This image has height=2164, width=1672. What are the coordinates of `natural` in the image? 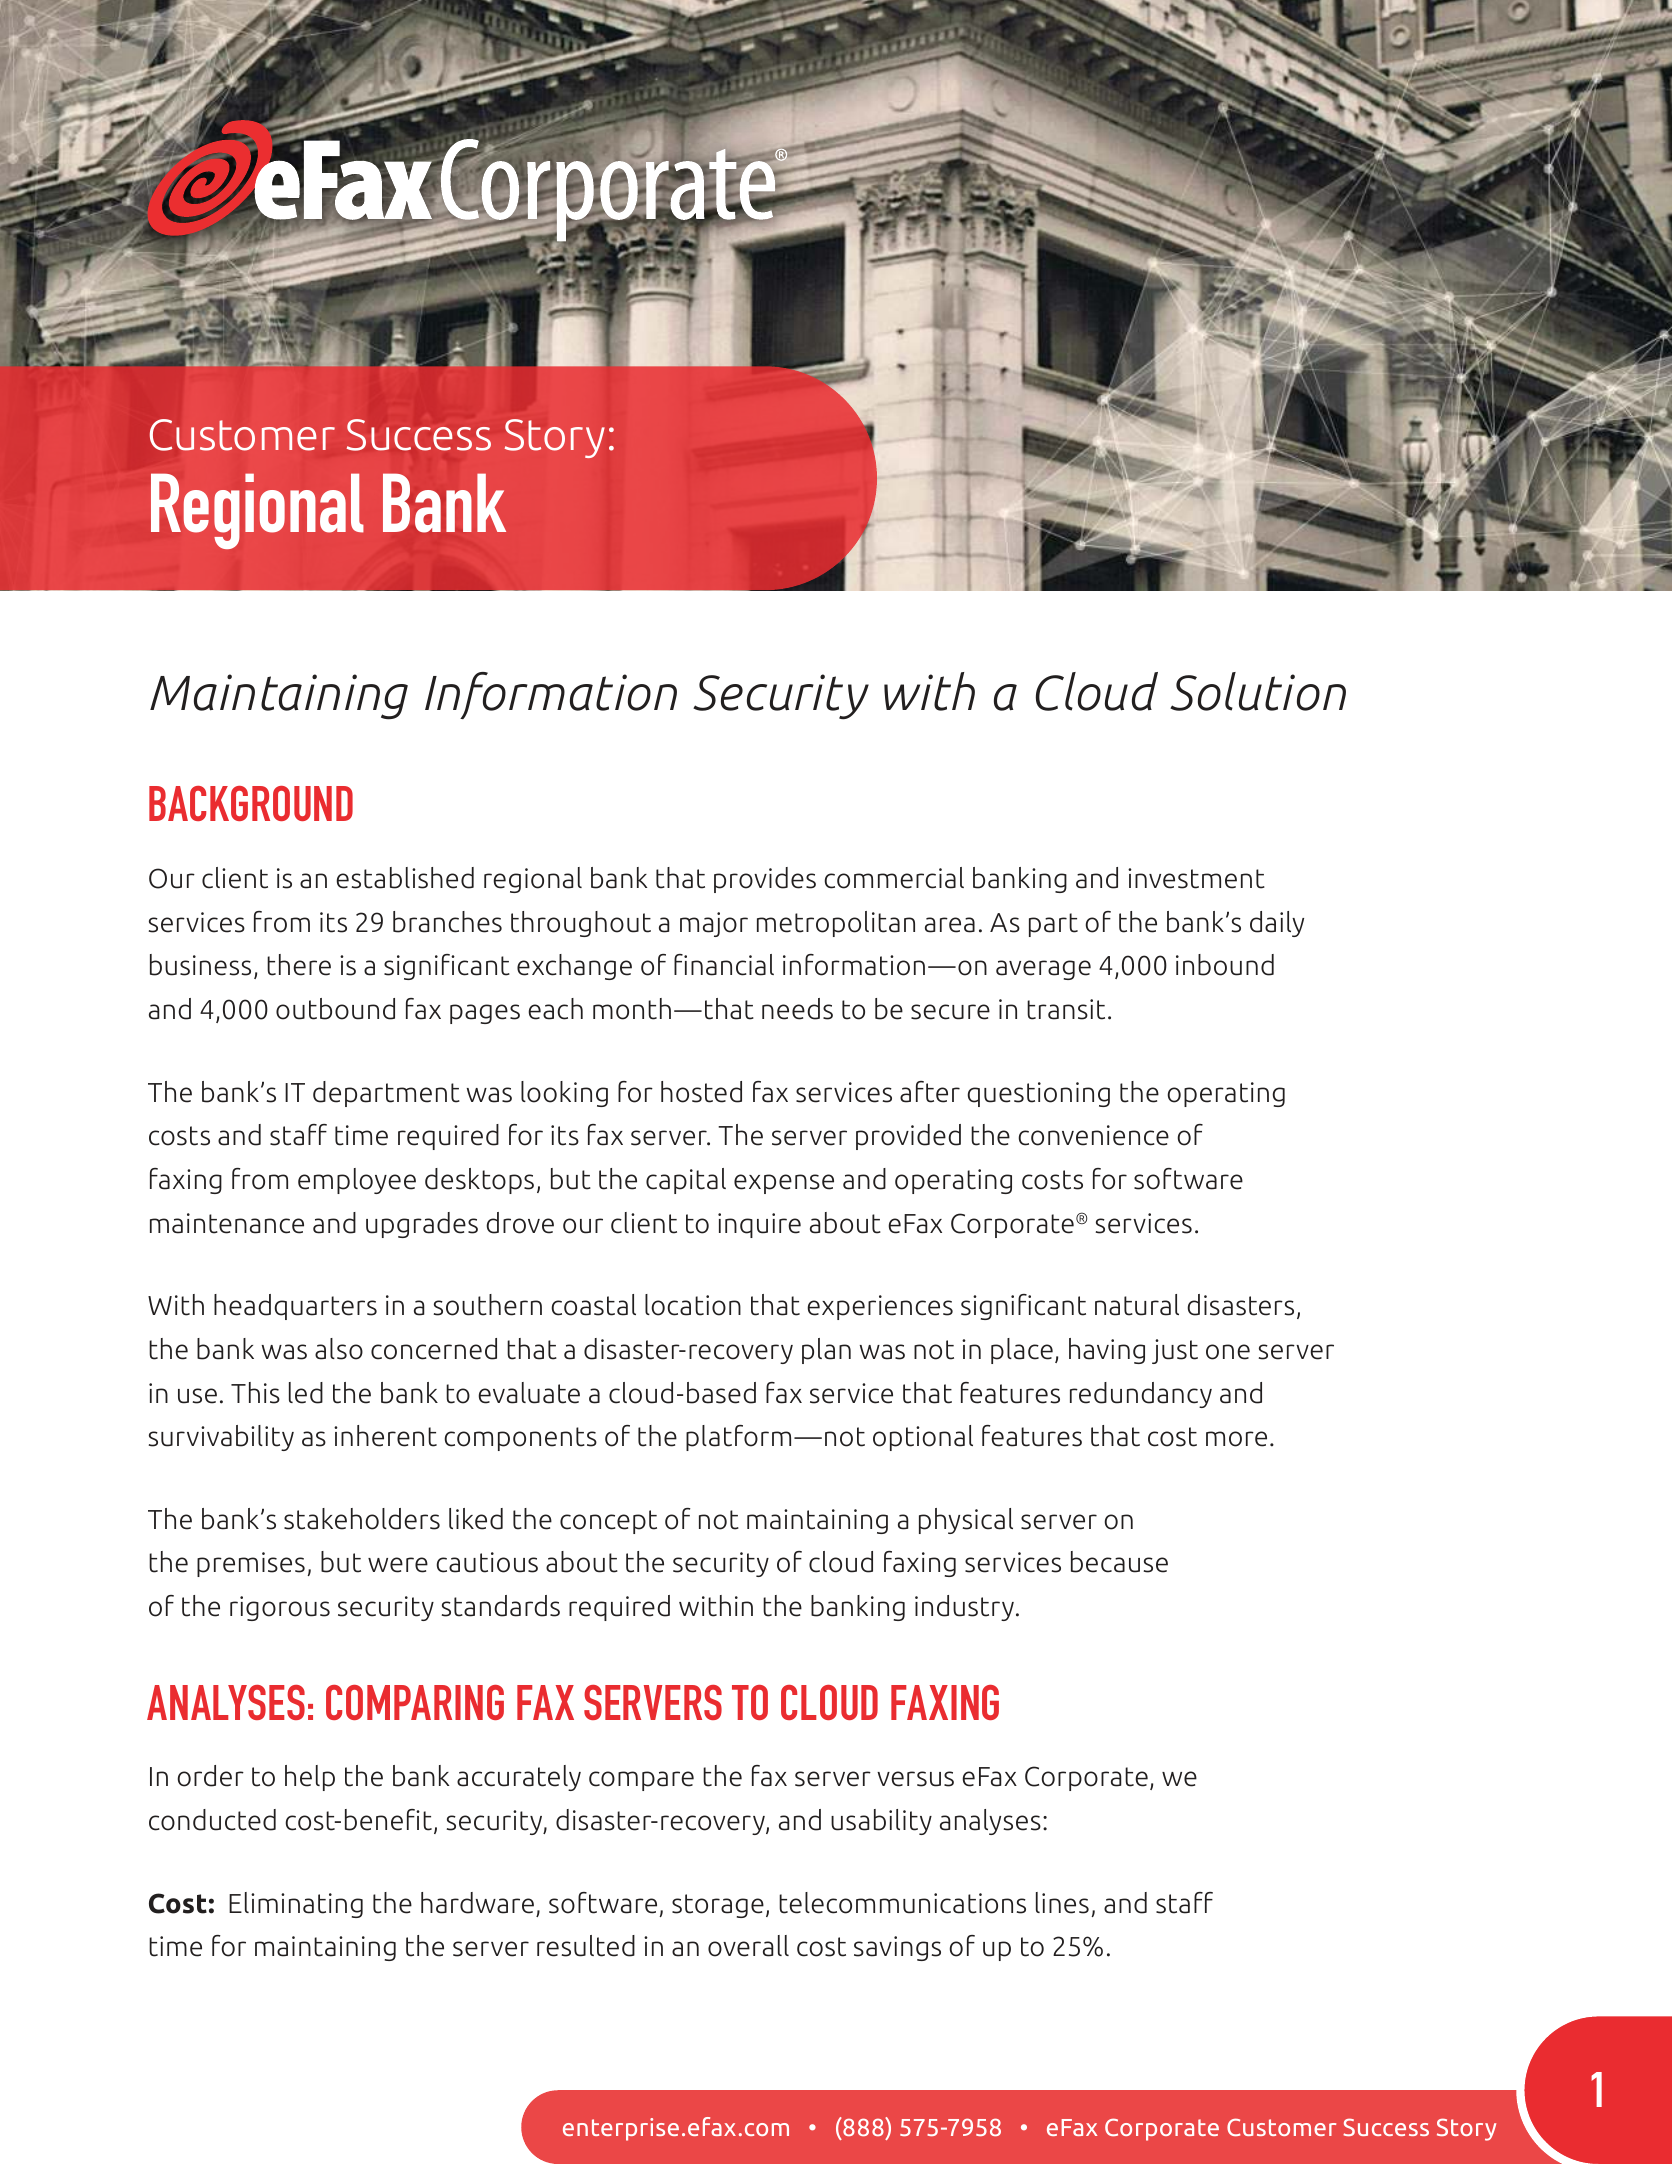 It's located at (1137, 1305).
